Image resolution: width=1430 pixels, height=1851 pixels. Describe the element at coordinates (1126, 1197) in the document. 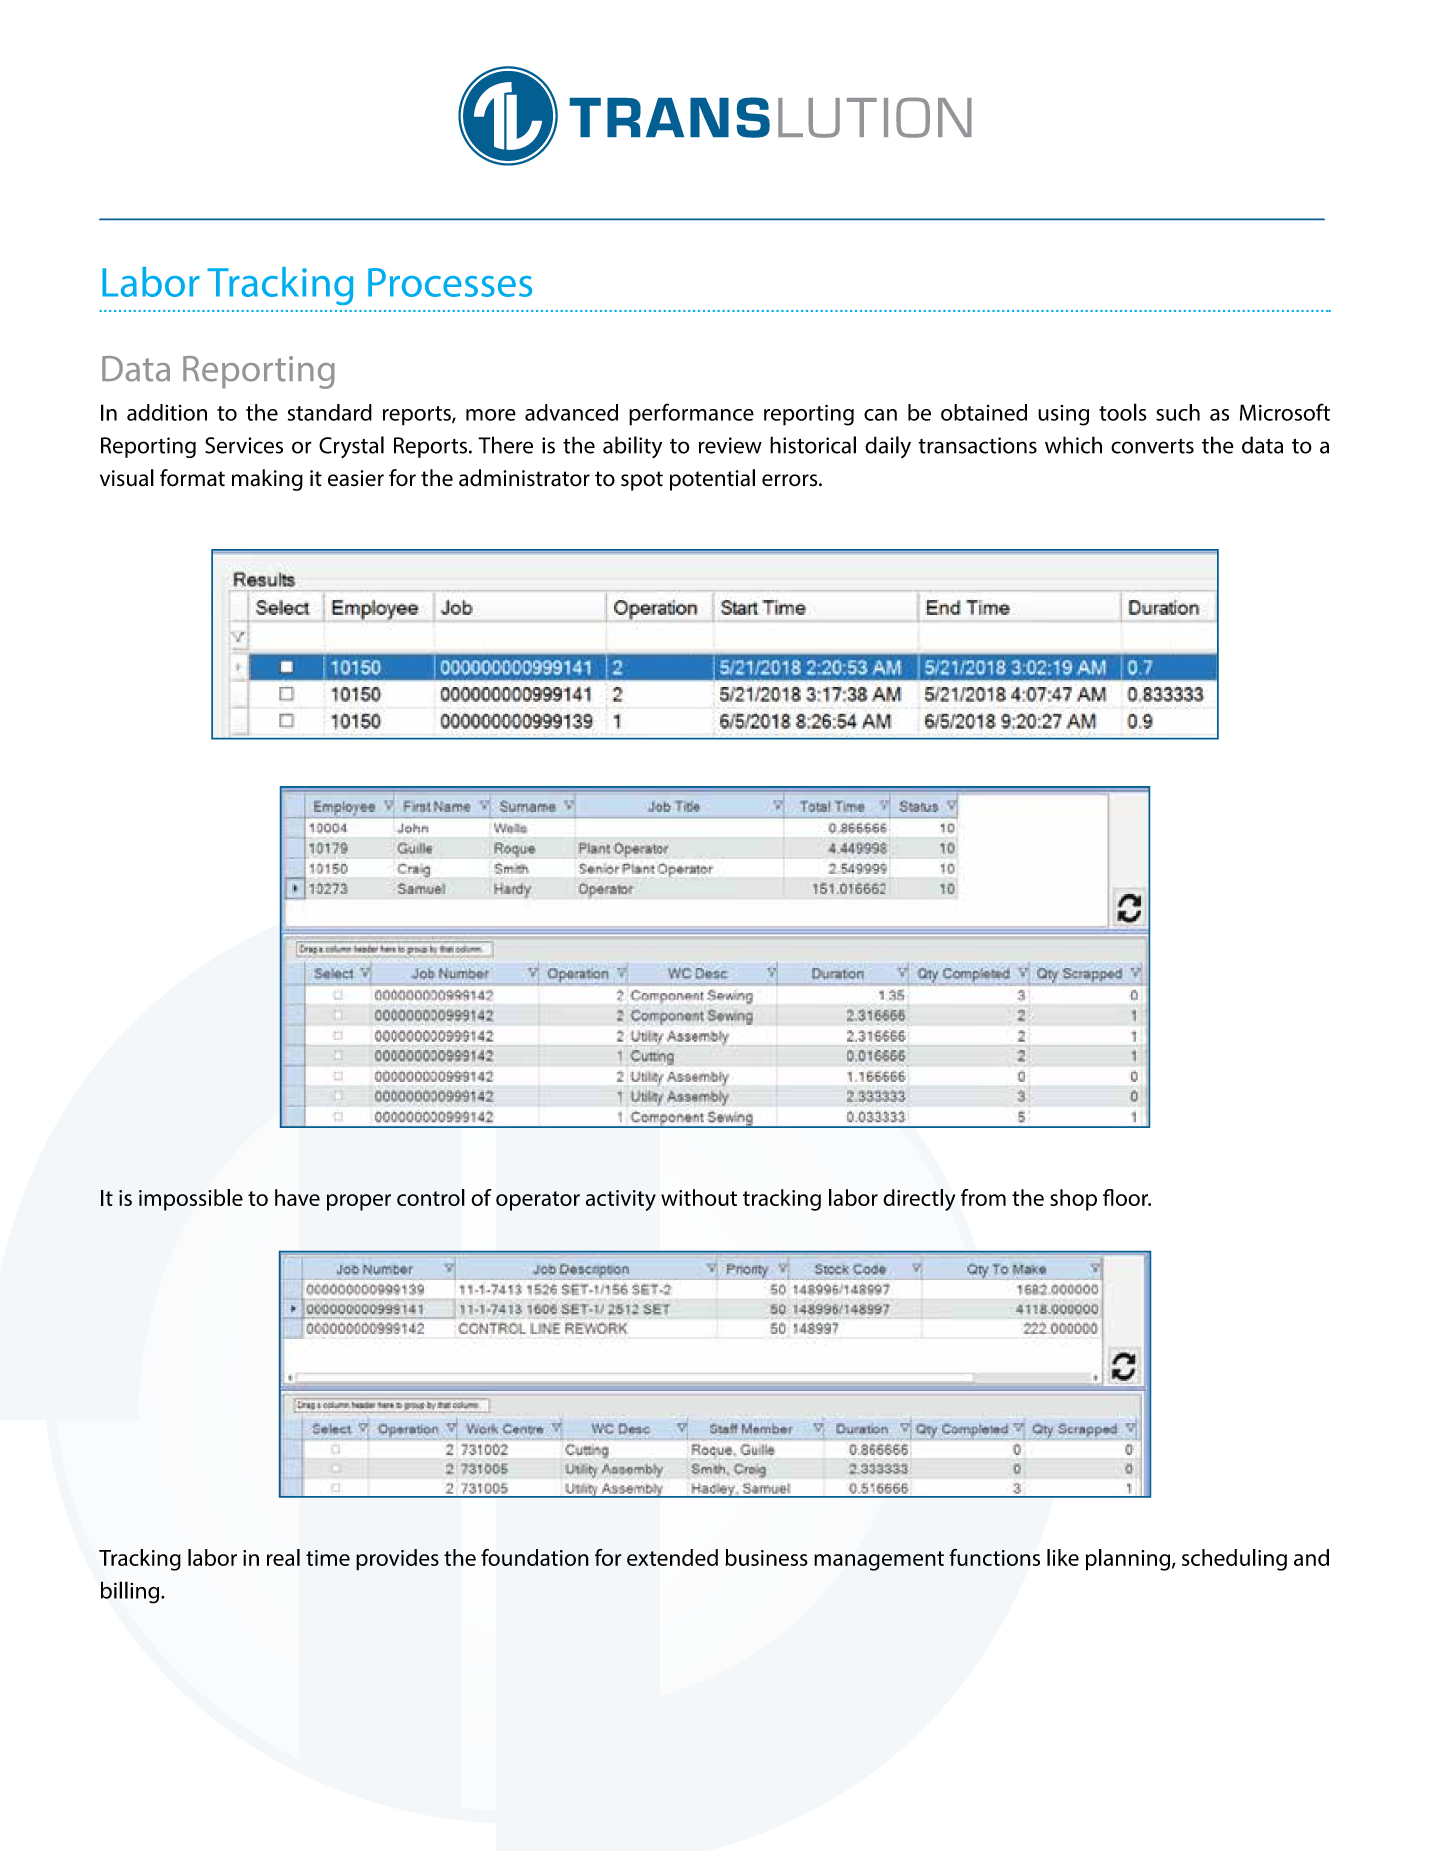

I see `floor` at that location.
